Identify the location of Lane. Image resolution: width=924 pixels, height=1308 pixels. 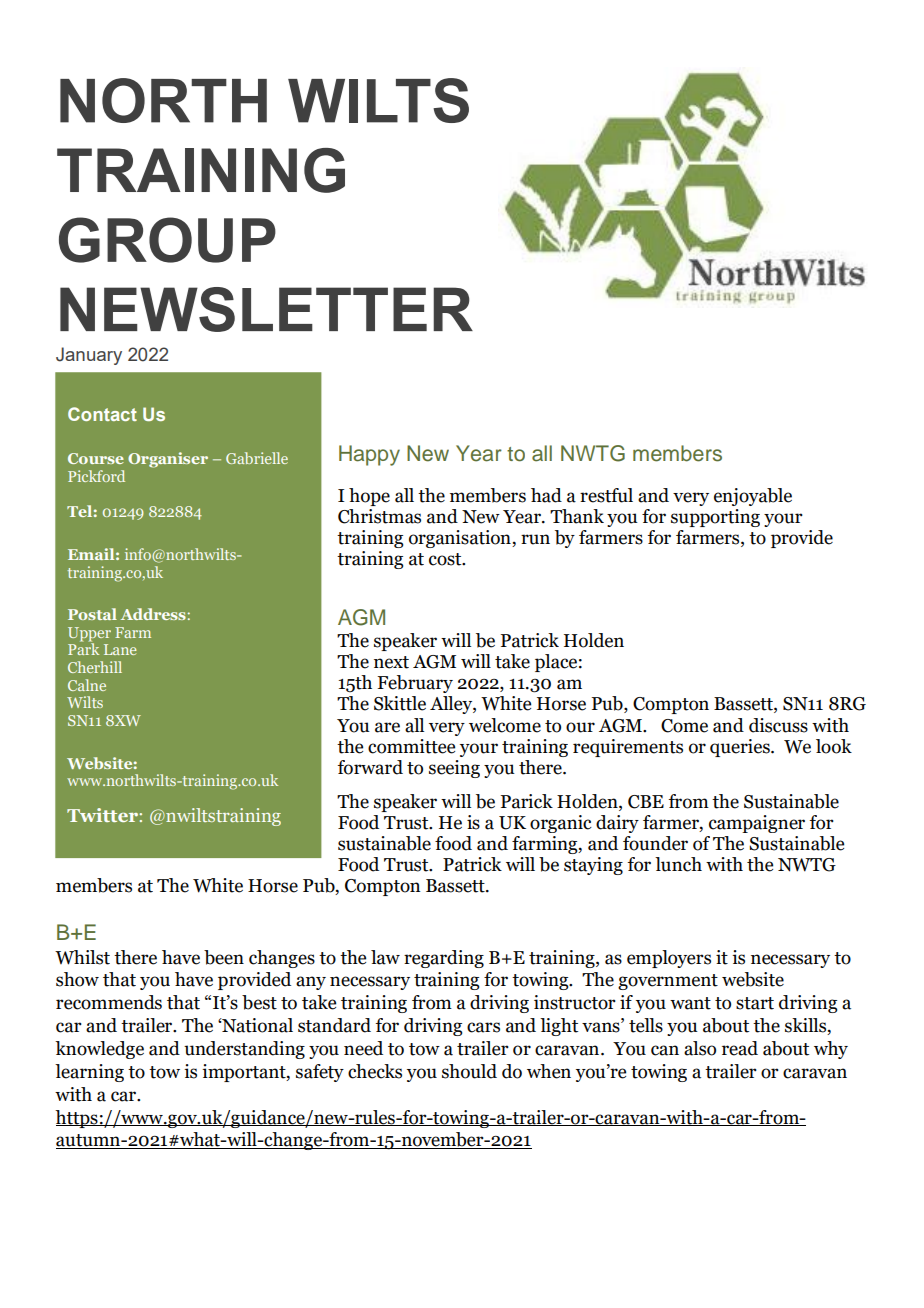
(120, 649).
